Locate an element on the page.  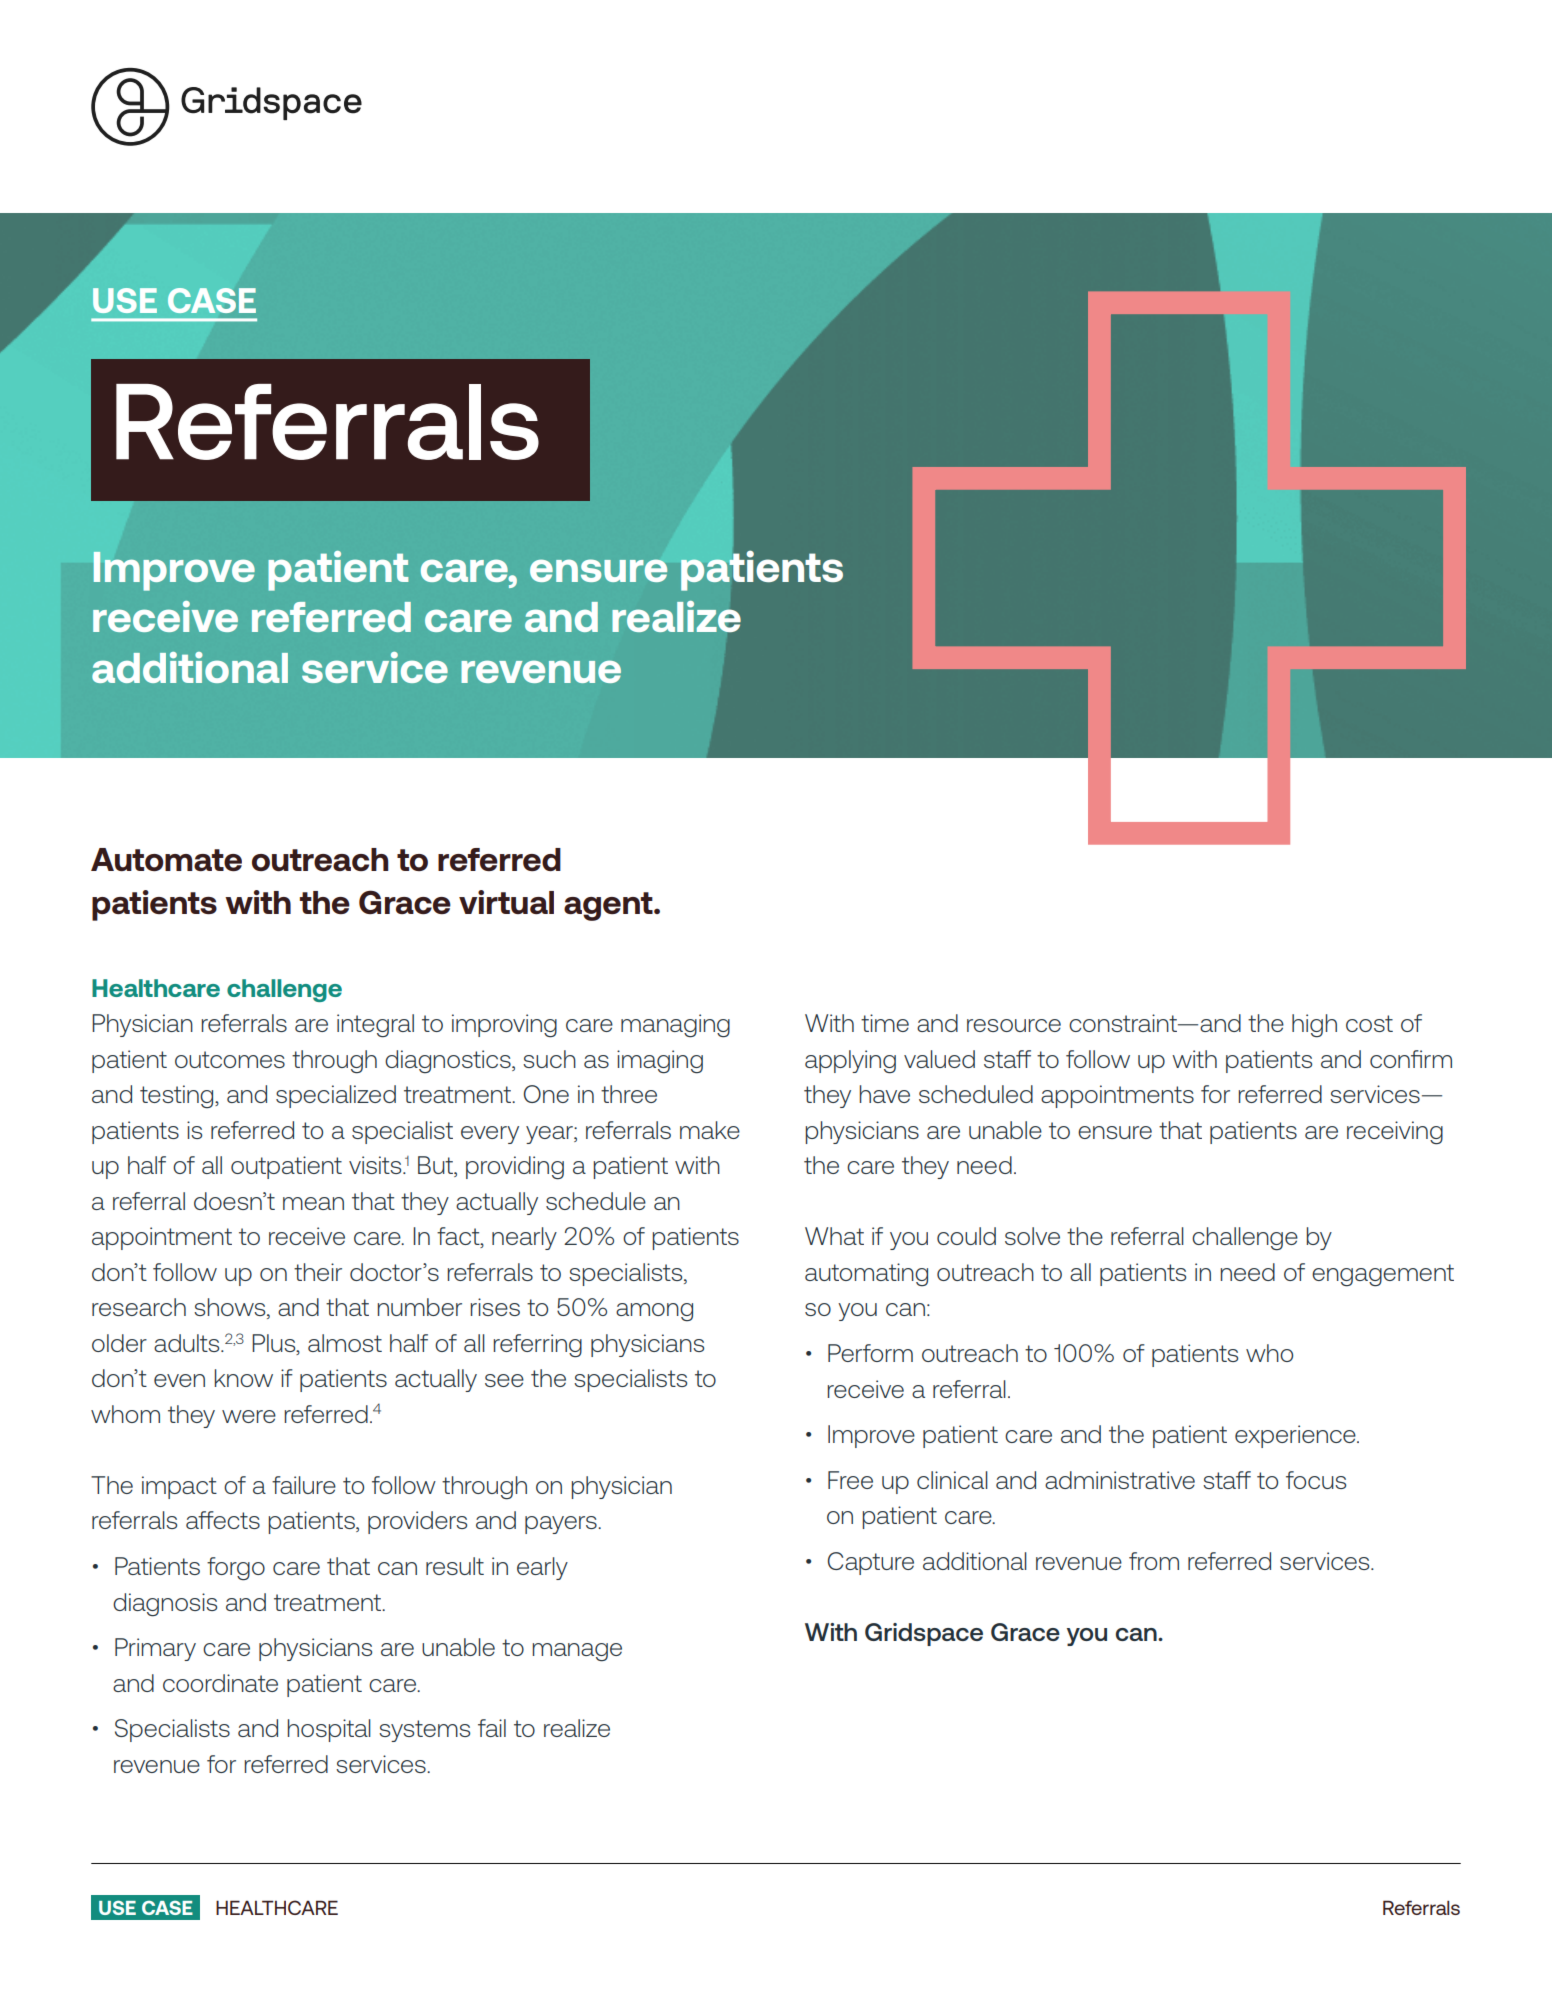
engagement is located at coordinates (1383, 1275).
